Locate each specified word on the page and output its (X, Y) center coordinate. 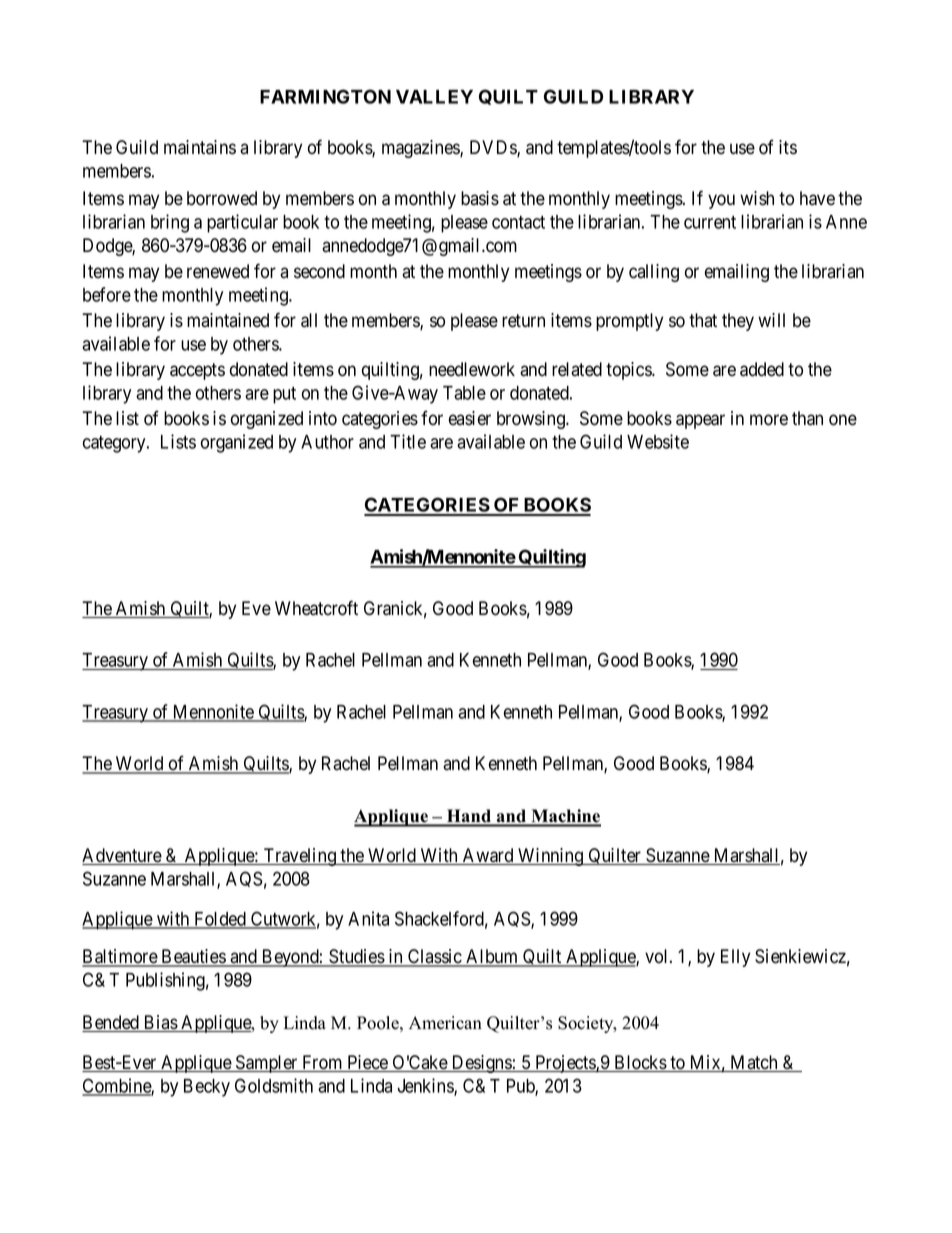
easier (470, 418)
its (788, 147)
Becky (207, 1088)
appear (700, 421)
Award (488, 856)
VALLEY (434, 97)
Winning (551, 857)
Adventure (122, 856)
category (115, 444)
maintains (200, 147)
